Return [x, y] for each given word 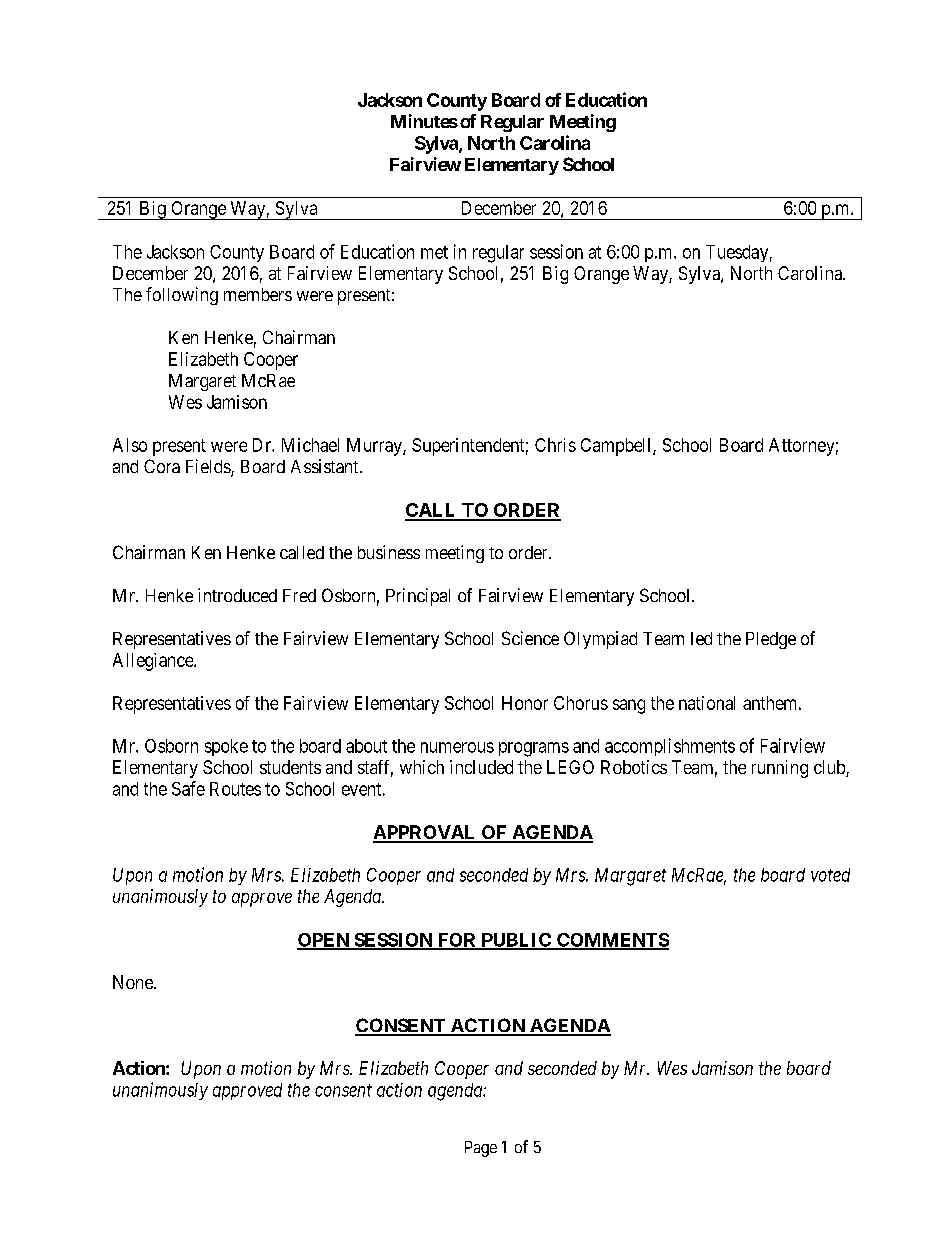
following [182, 296]
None [134, 982]
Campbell [617, 447]
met [434, 252]
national [707, 703]
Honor [525, 703]
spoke [226, 747]
